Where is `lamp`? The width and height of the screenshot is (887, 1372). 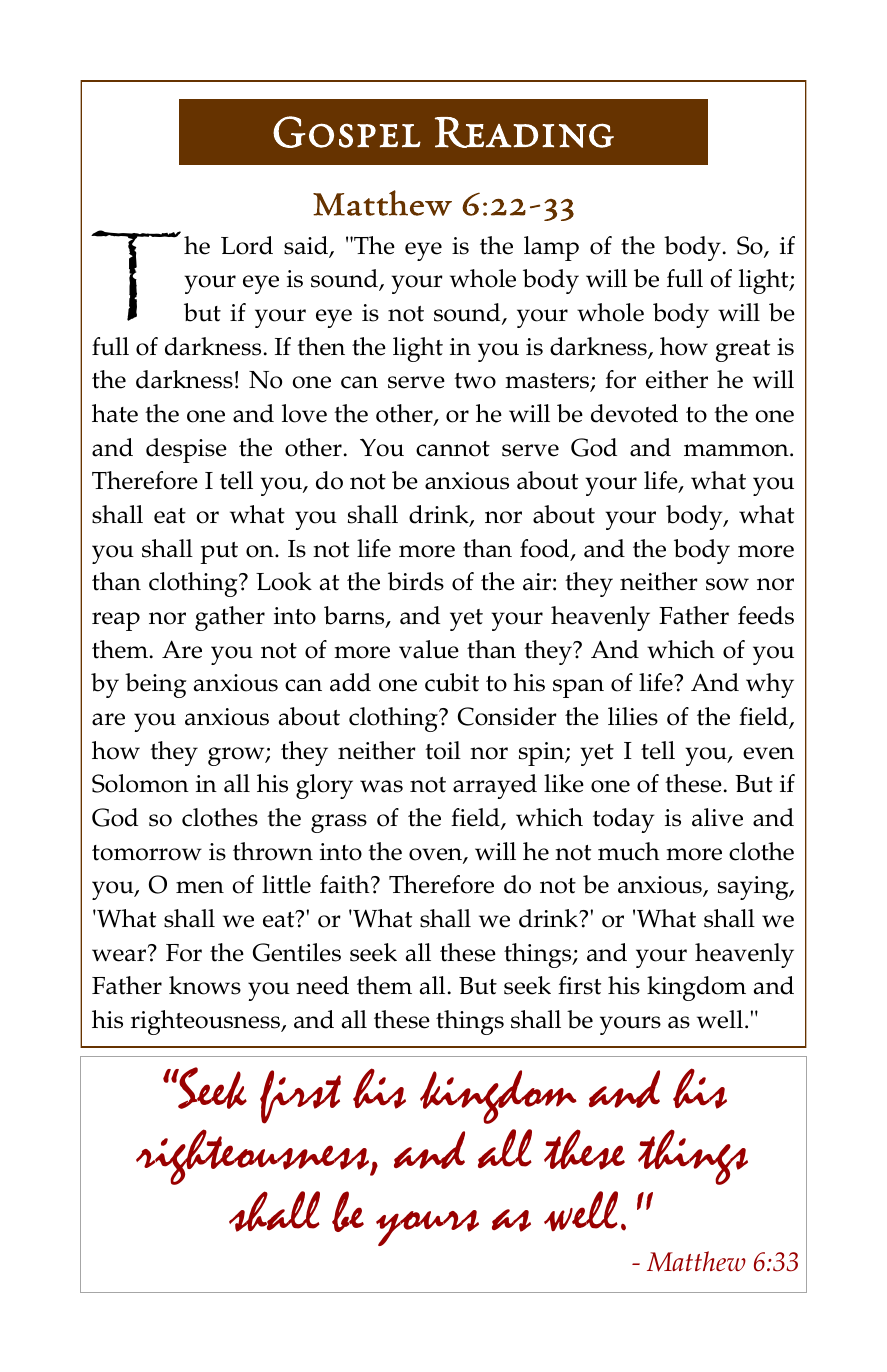
lamp is located at coordinates (551, 248).
